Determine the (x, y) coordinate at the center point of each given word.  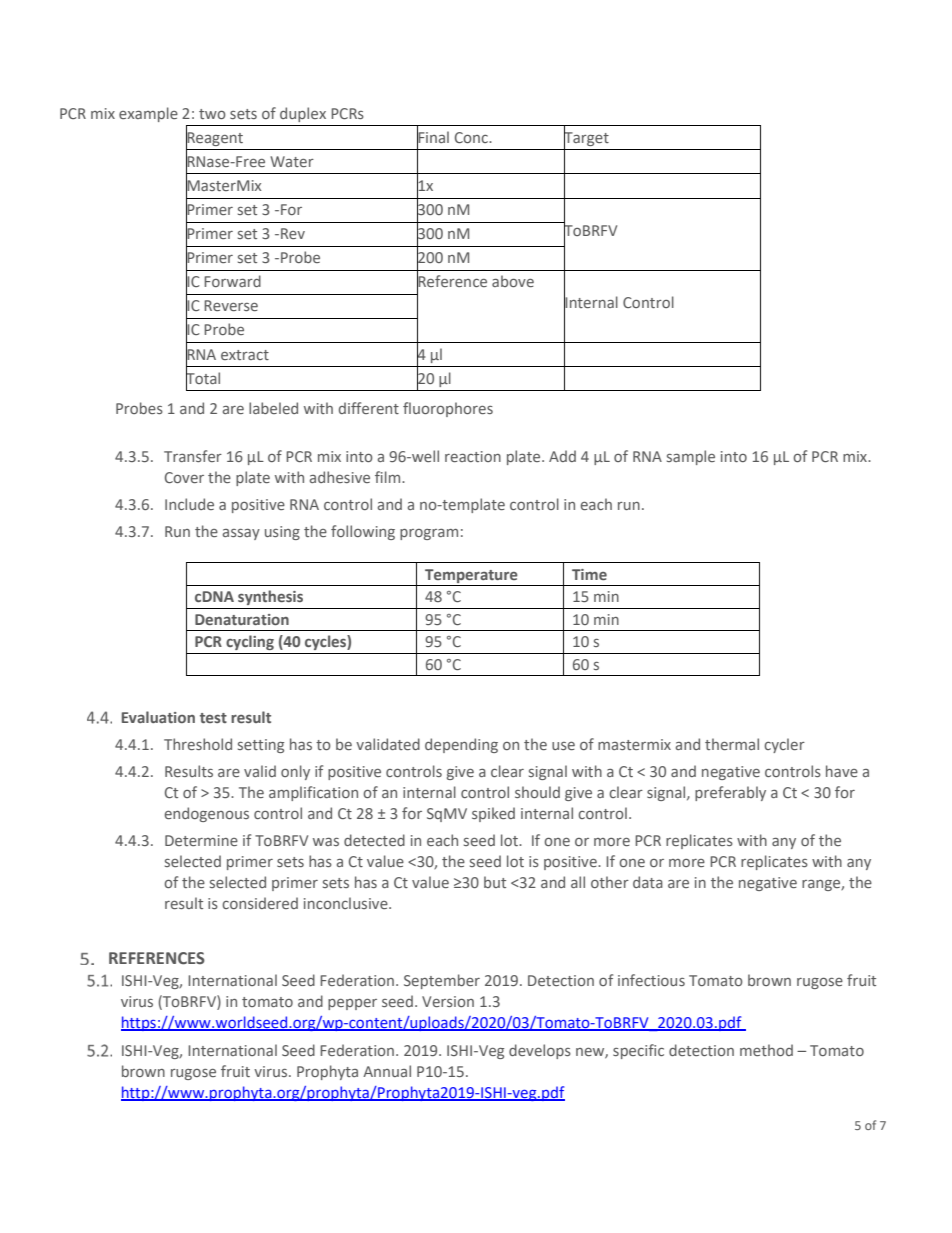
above (513, 281)
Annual (387, 1071)
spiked (493, 814)
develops (540, 1051)
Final (433, 136)
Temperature (471, 576)
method (766, 1050)
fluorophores (448, 409)
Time (589, 574)
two (212, 114)
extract (245, 355)
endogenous (207, 814)
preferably (730, 793)
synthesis (270, 597)
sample (691, 457)
